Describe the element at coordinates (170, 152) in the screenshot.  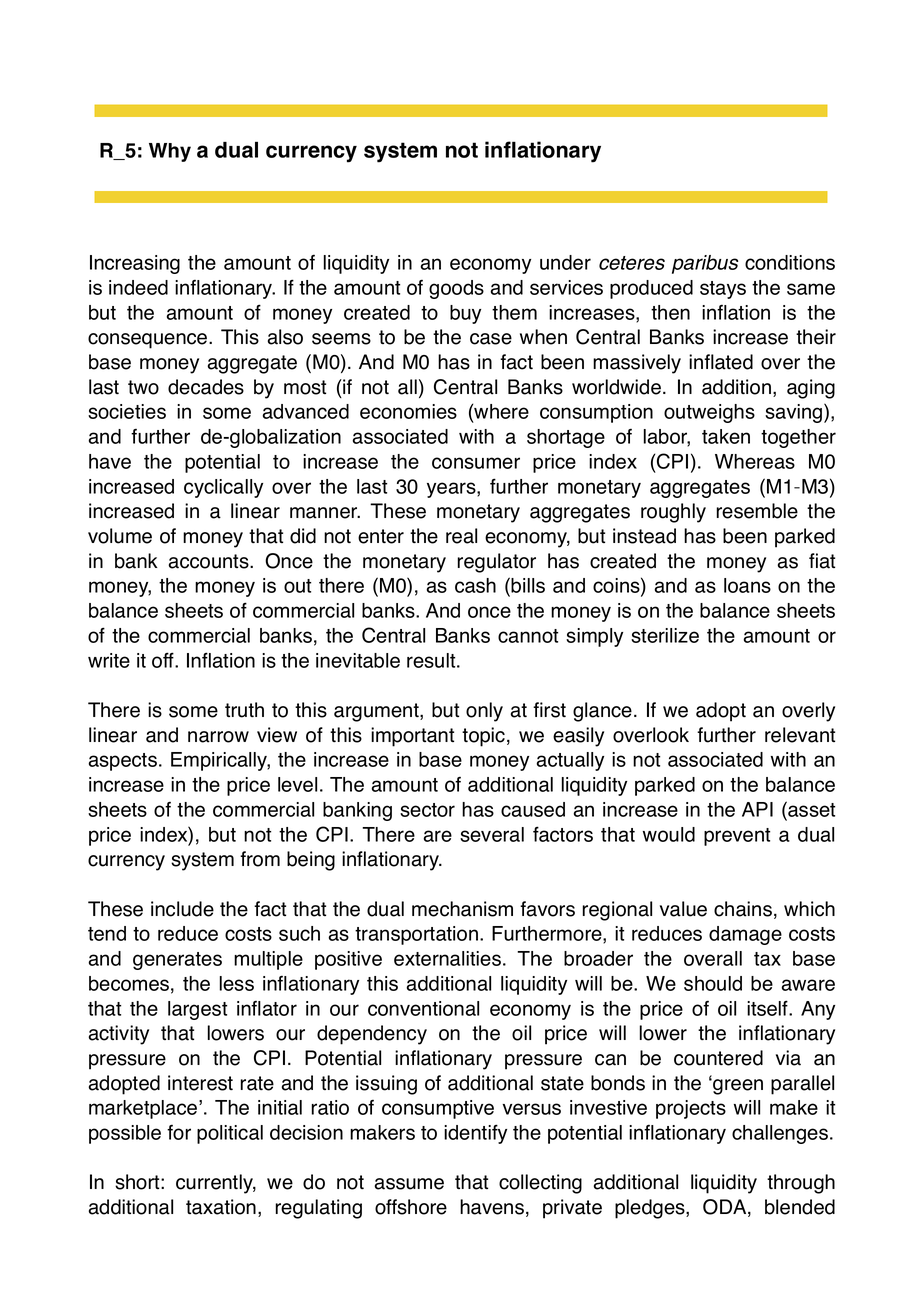
I see `Why` at that location.
